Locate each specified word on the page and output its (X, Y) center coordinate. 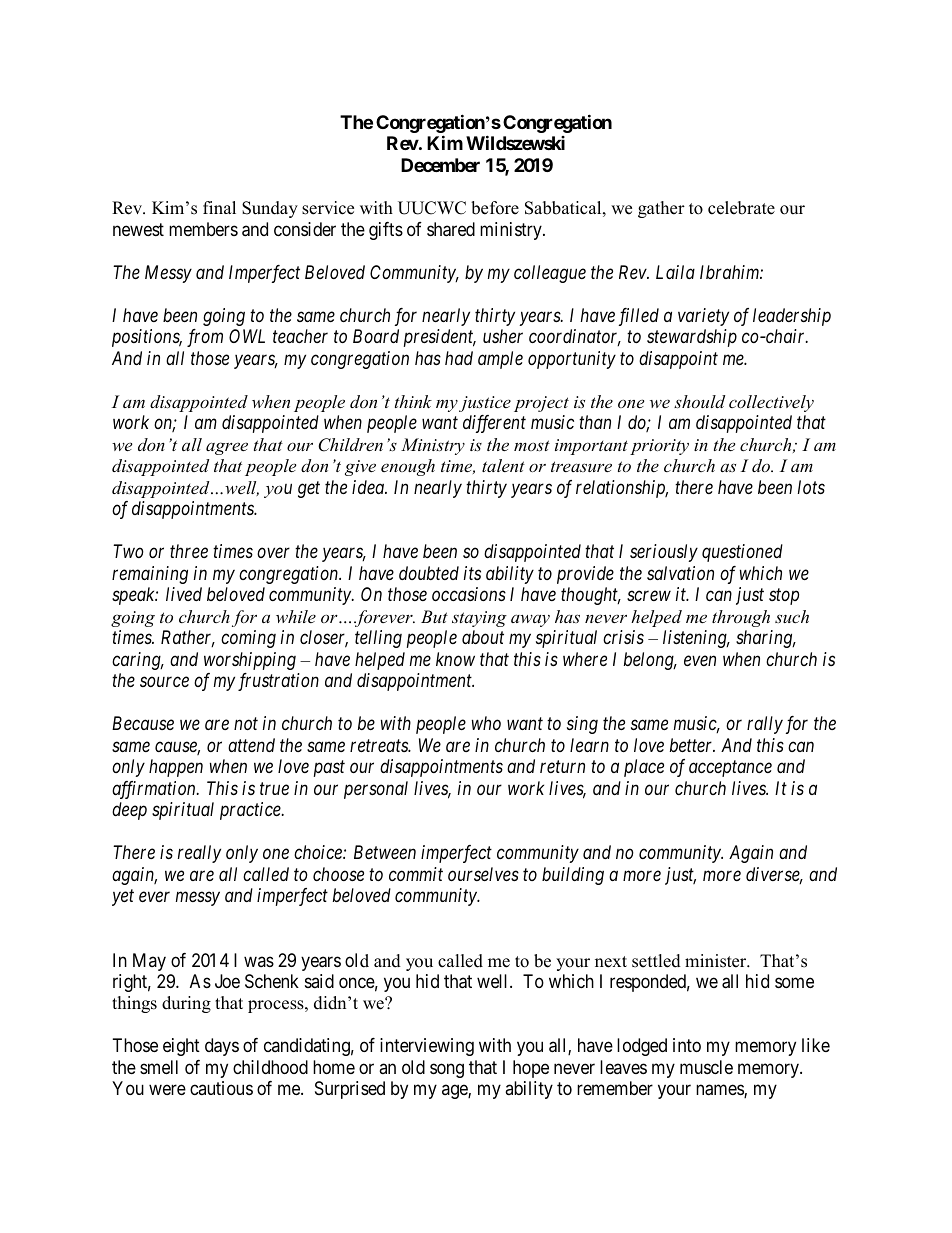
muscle (706, 1067)
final (219, 207)
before (495, 208)
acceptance (730, 769)
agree (227, 448)
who (486, 723)
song (447, 1070)
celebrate (741, 208)
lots (811, 487)
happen (176, 768)
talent (503, 465)
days (222, 1047)
